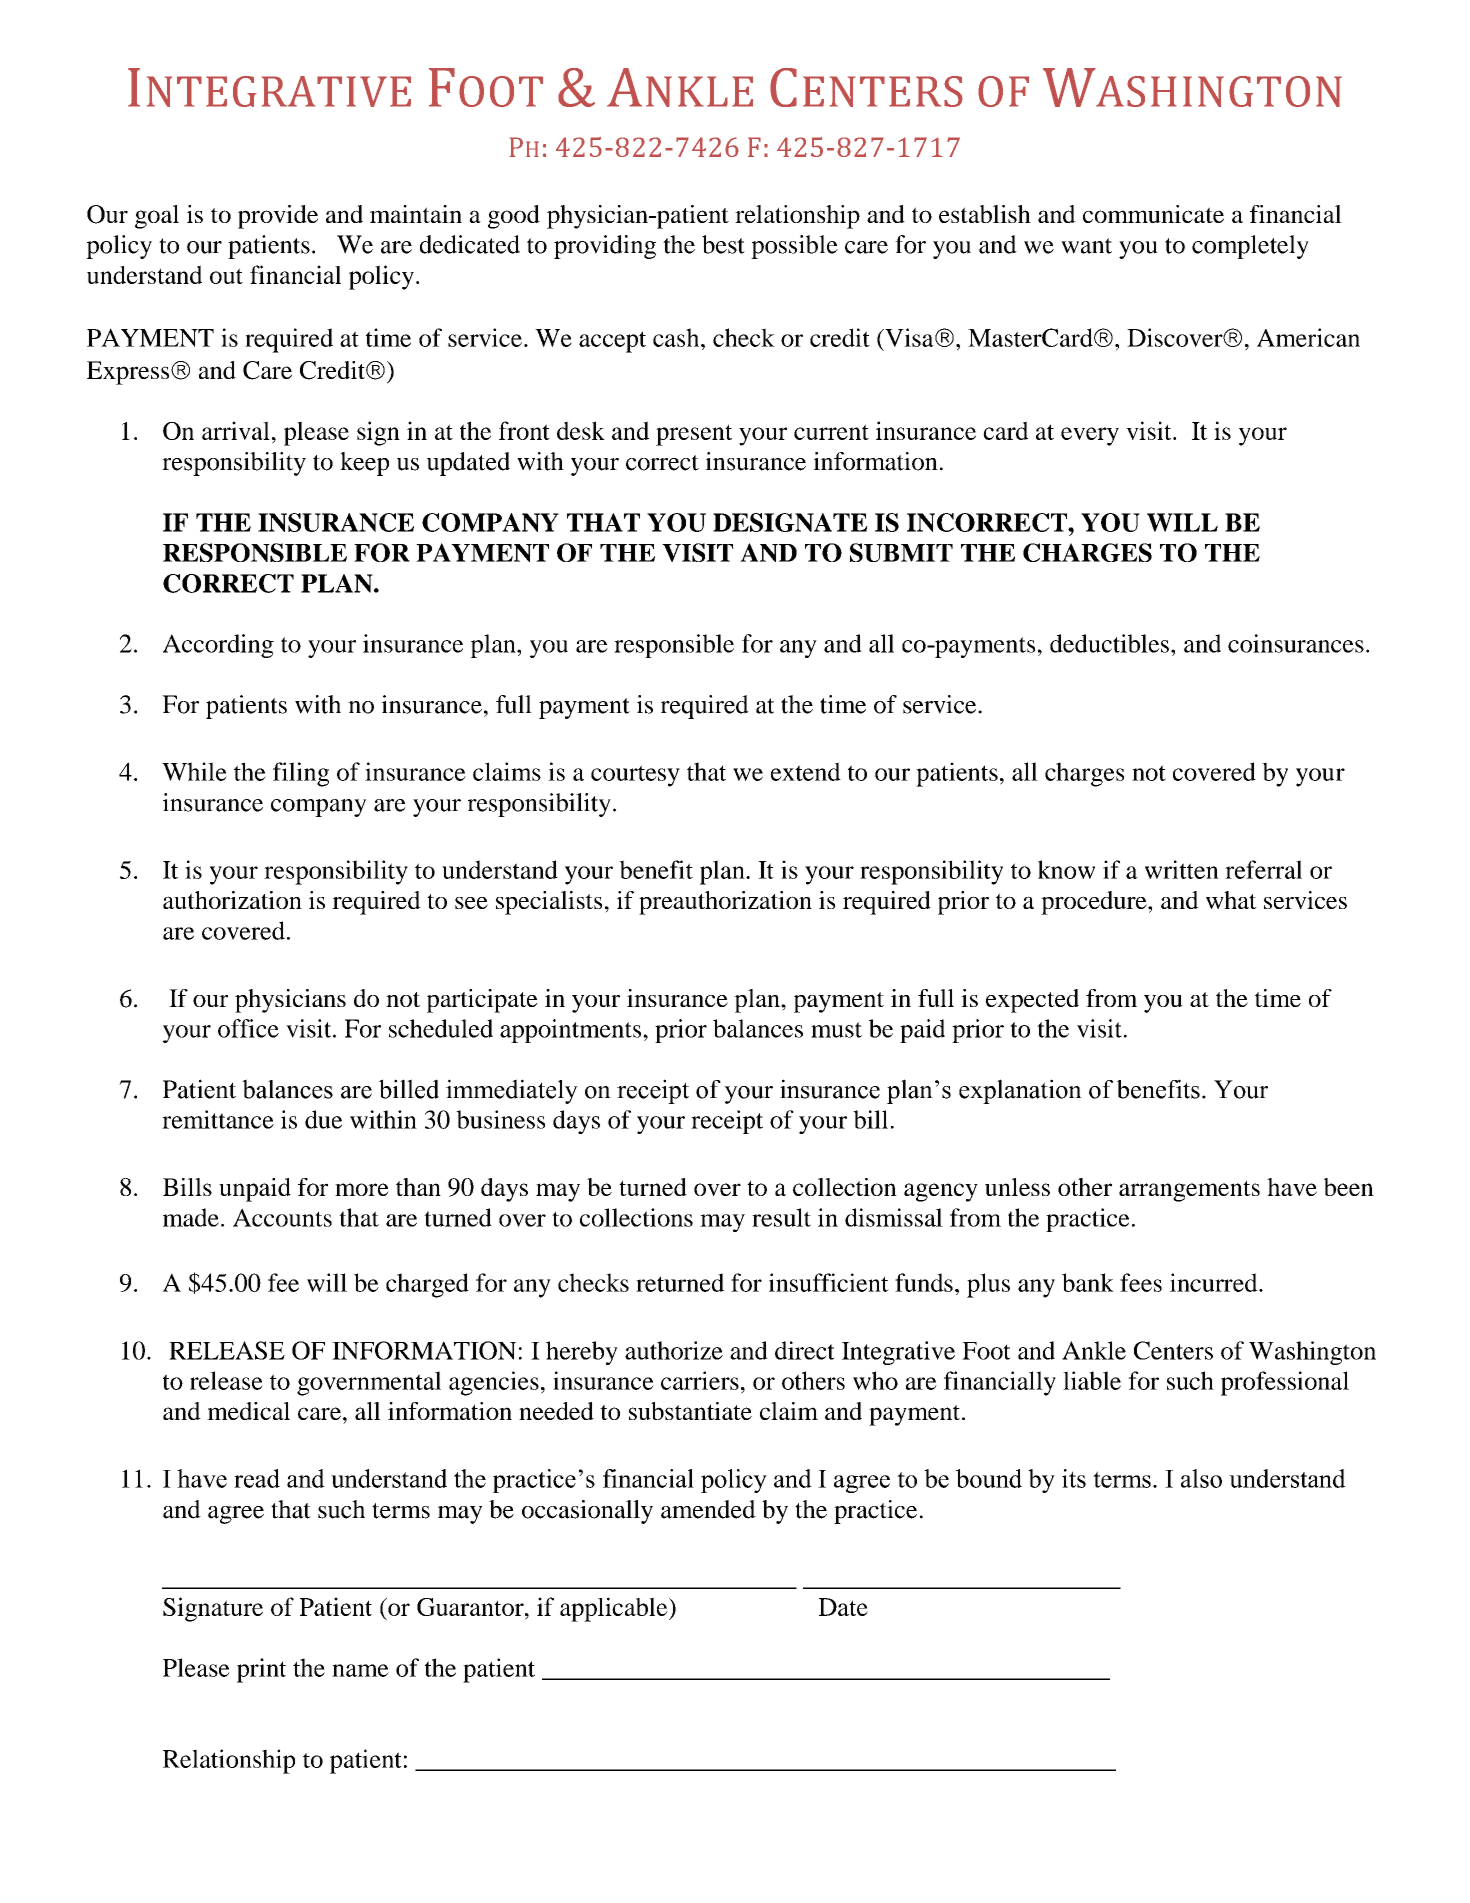  What do you see at coordinates (248, 1028) in the screenshot?
I see `office` at bounding box center [248, 1028].
